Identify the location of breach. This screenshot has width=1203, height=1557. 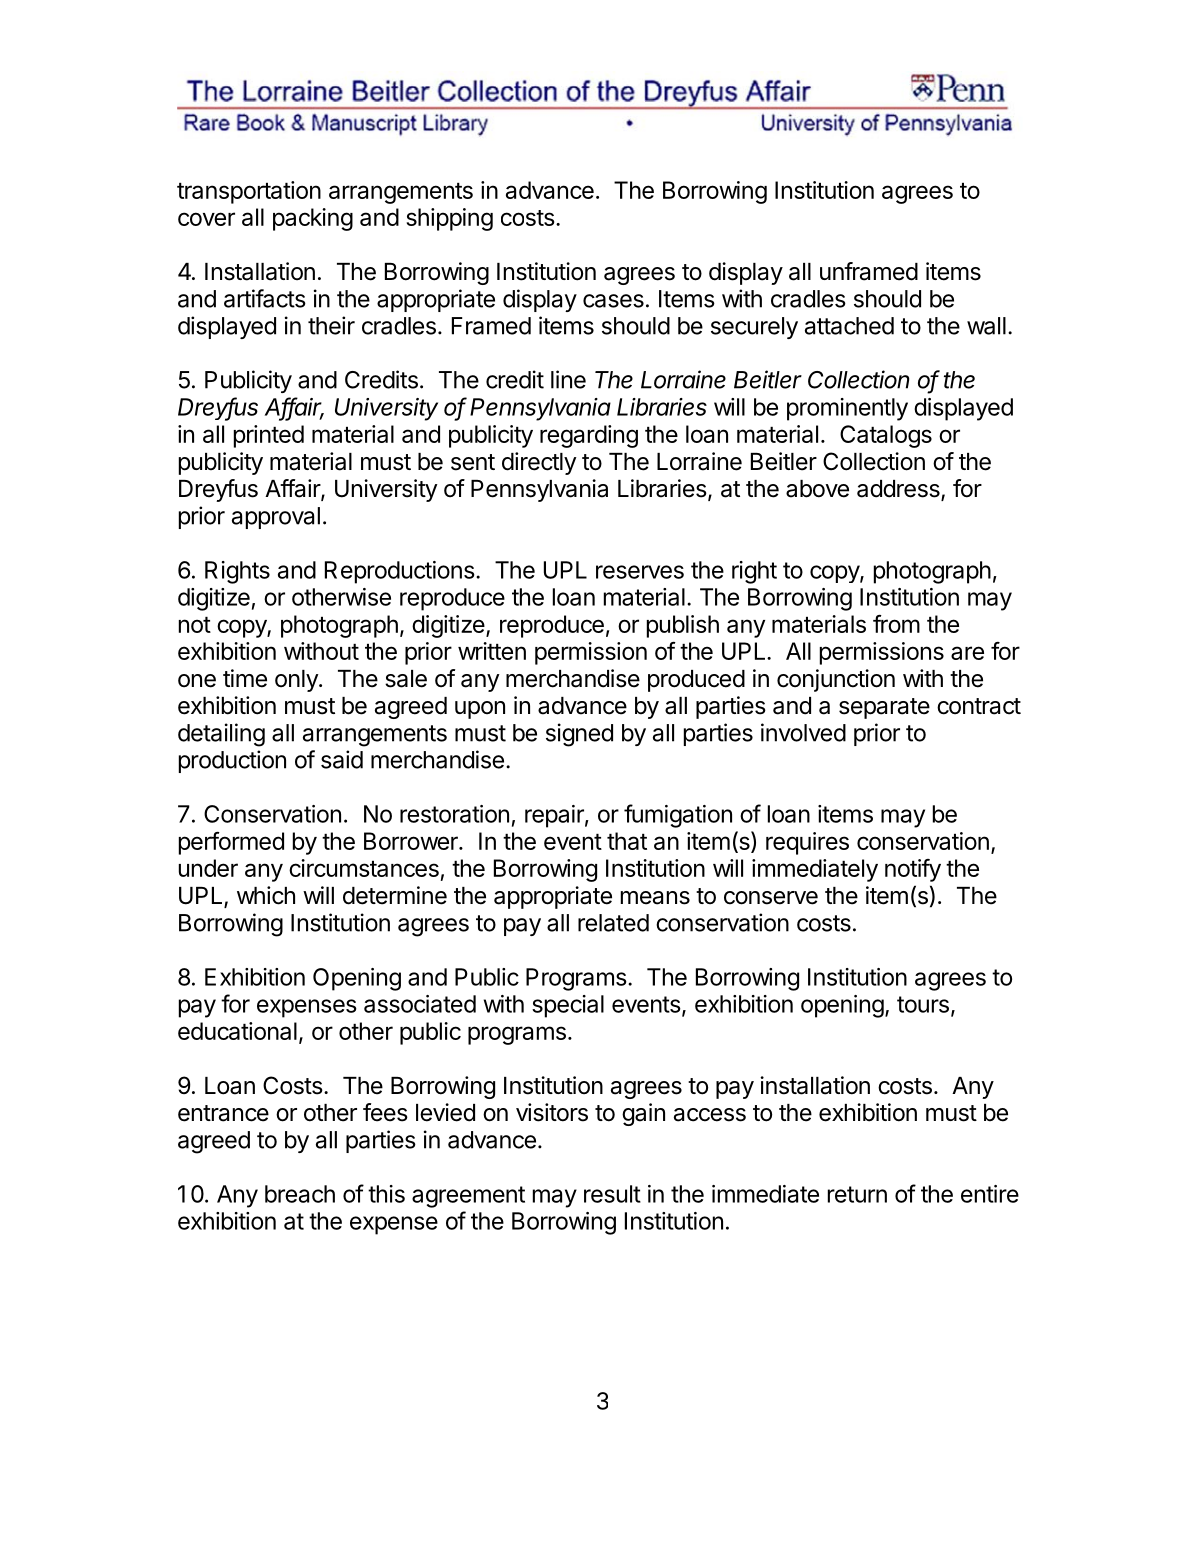
(300, 1194).
